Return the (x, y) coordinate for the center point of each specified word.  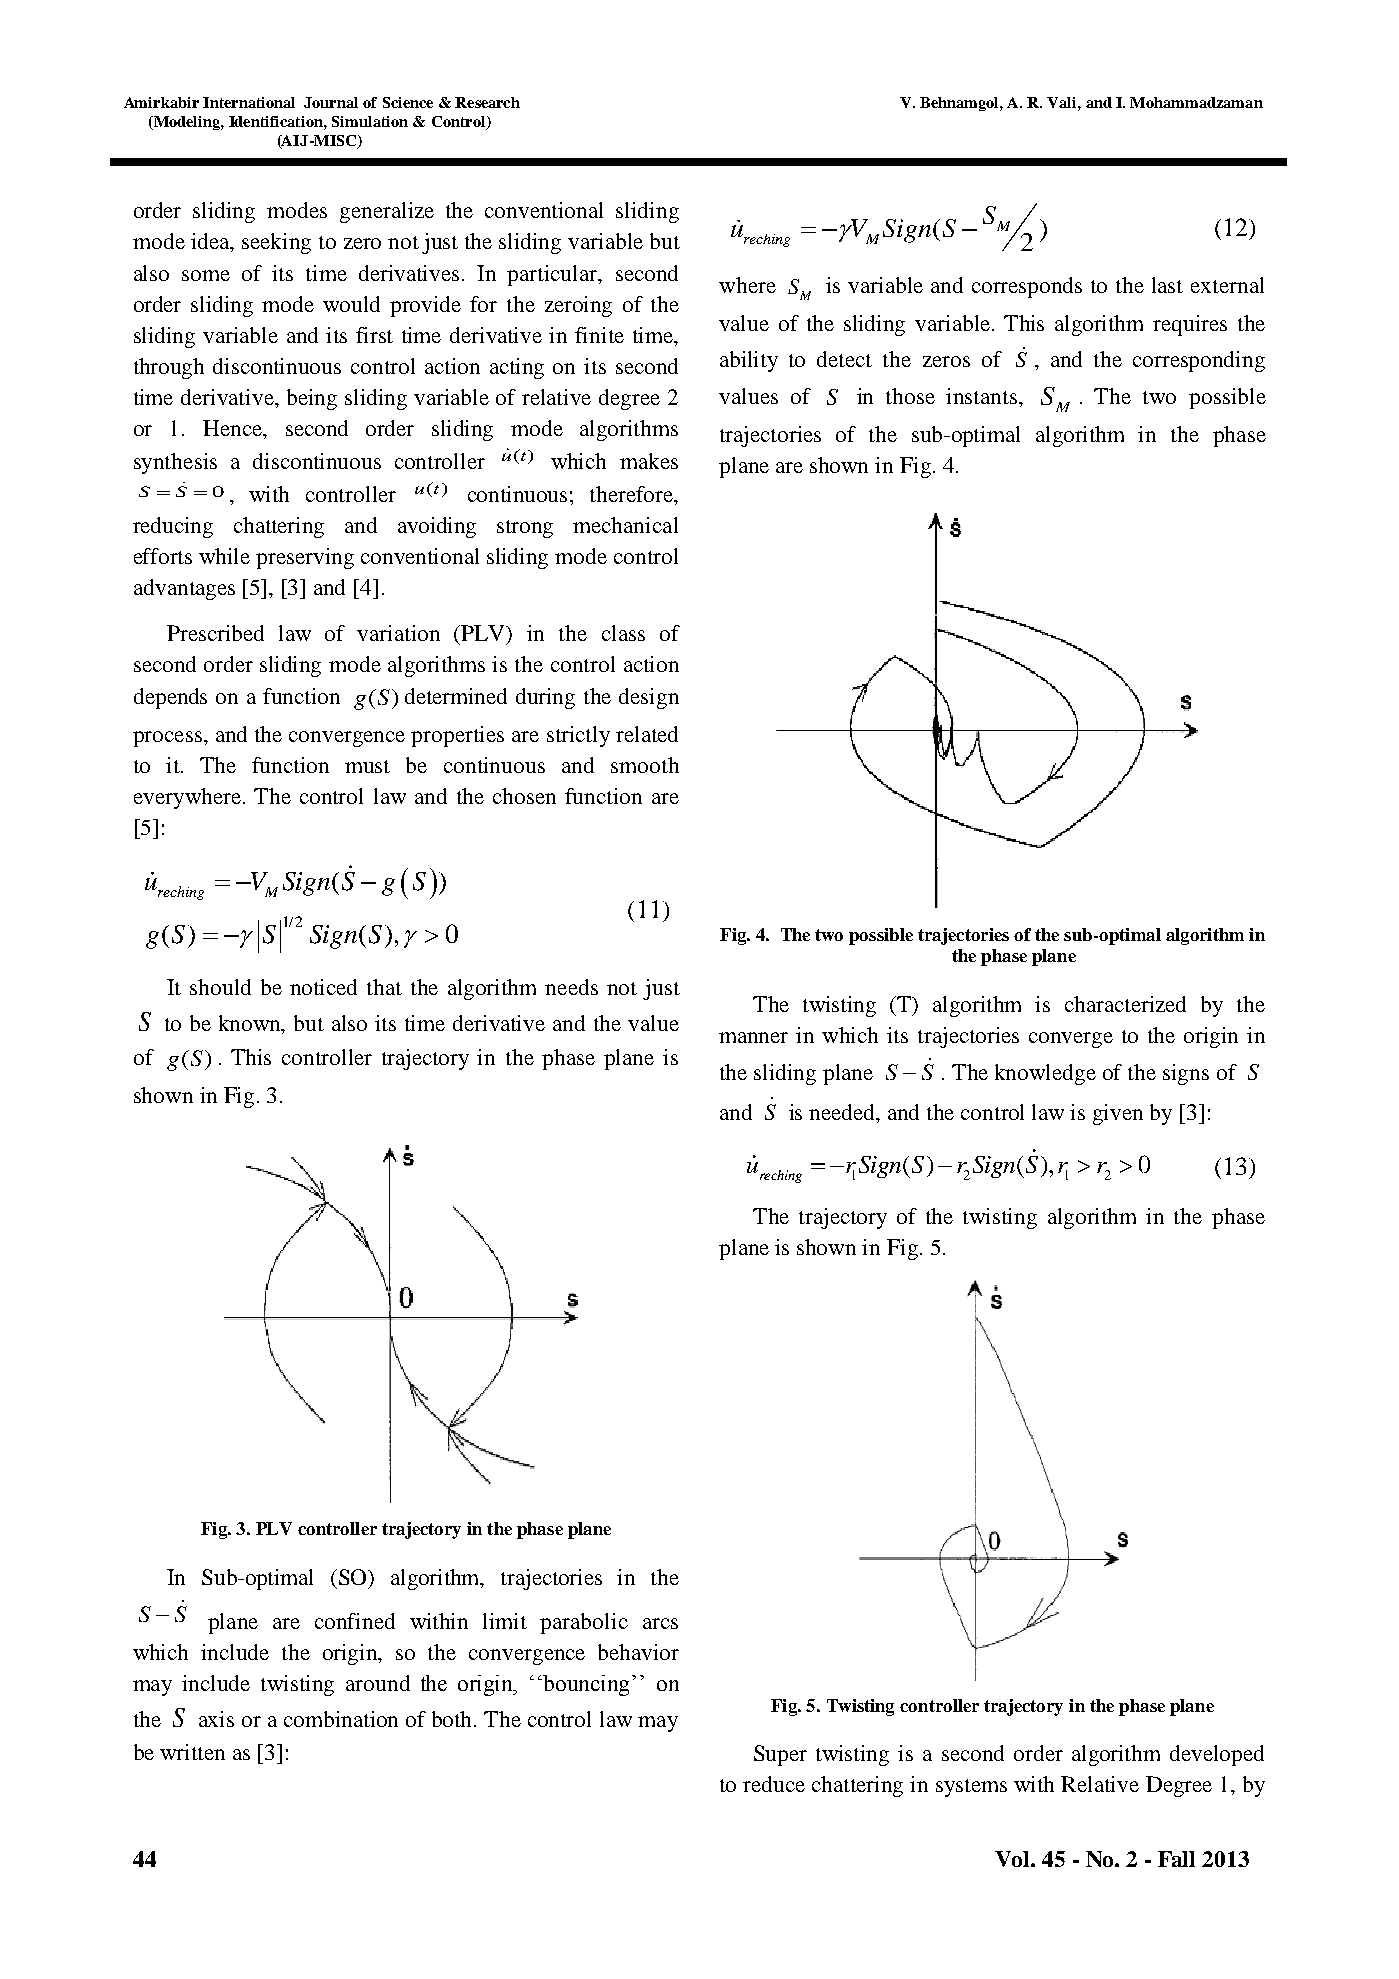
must (367, 766)
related (647, 734)
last (1167, 285)
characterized (1125, 1004)
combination (341, 1719)
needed (843, 1112)
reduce (774, 1784)
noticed (323, 987)
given (1118, 1114)
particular (553, 275)
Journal (331, 102)
